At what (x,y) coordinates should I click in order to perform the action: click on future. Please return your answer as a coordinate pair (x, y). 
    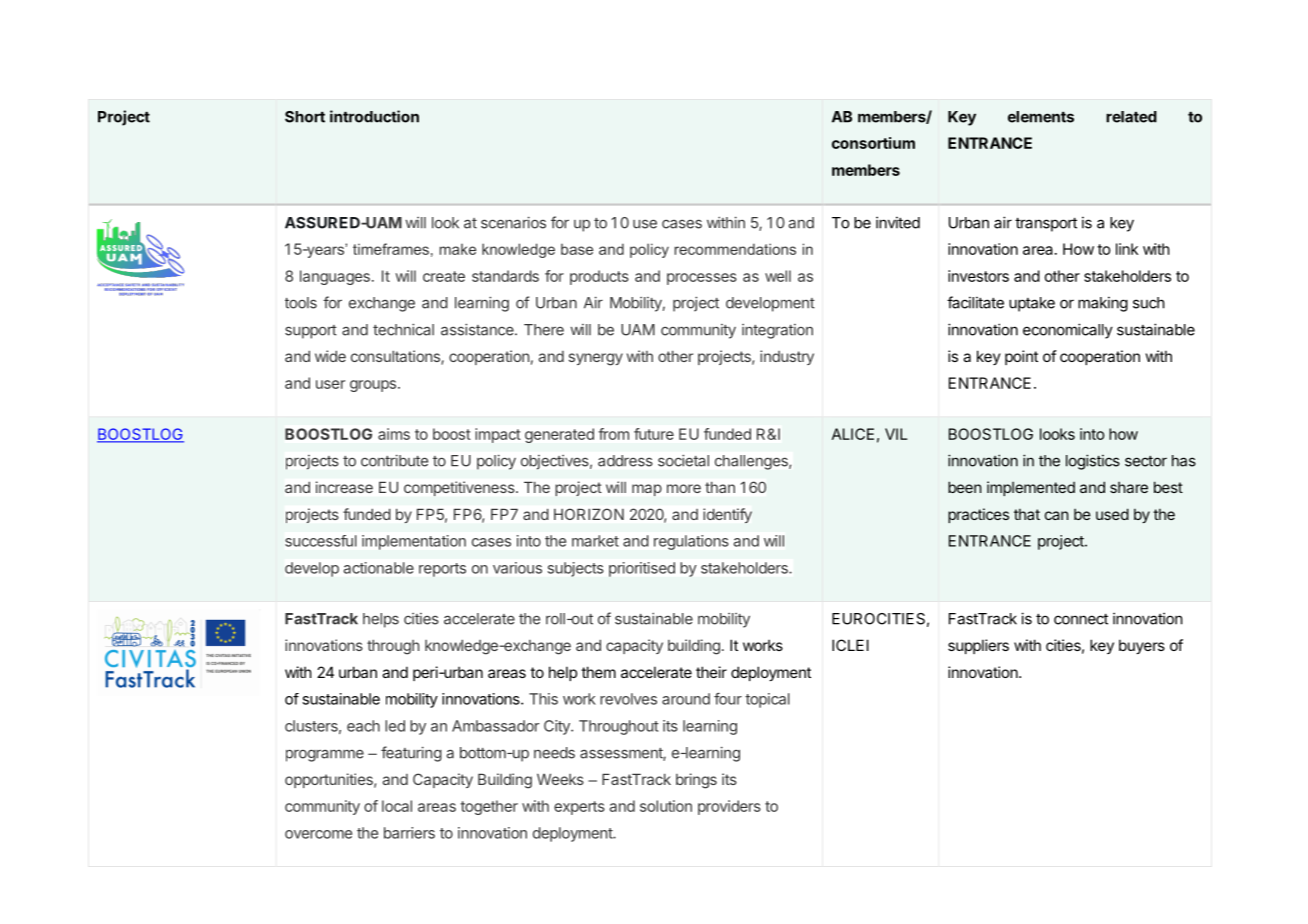
    Looking at the image, I should click on (654, 434).
